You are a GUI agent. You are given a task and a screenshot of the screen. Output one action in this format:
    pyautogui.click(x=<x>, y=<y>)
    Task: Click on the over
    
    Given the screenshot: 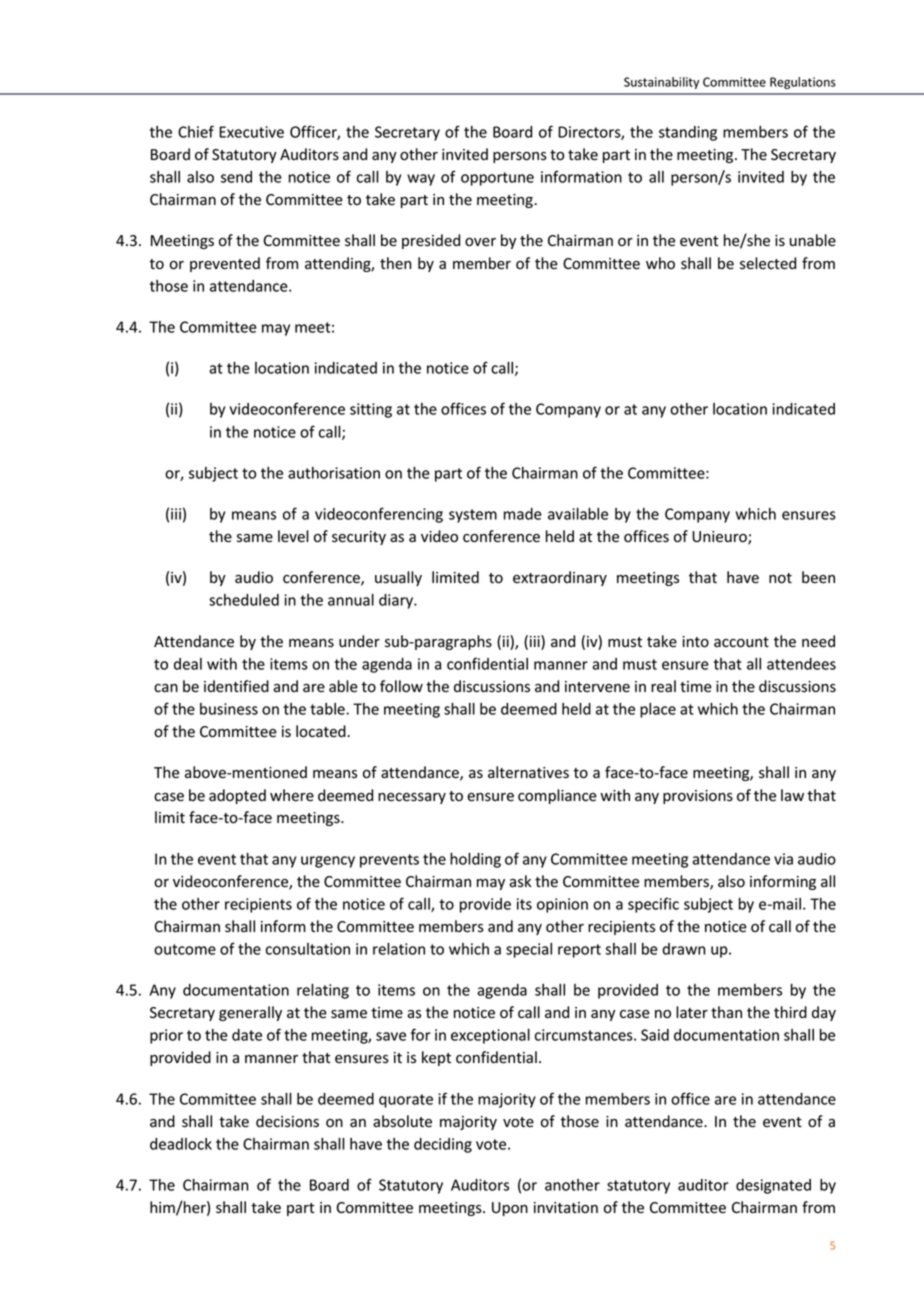 What is the action you would take?
    pyautogui.click(x=480, y=242)
